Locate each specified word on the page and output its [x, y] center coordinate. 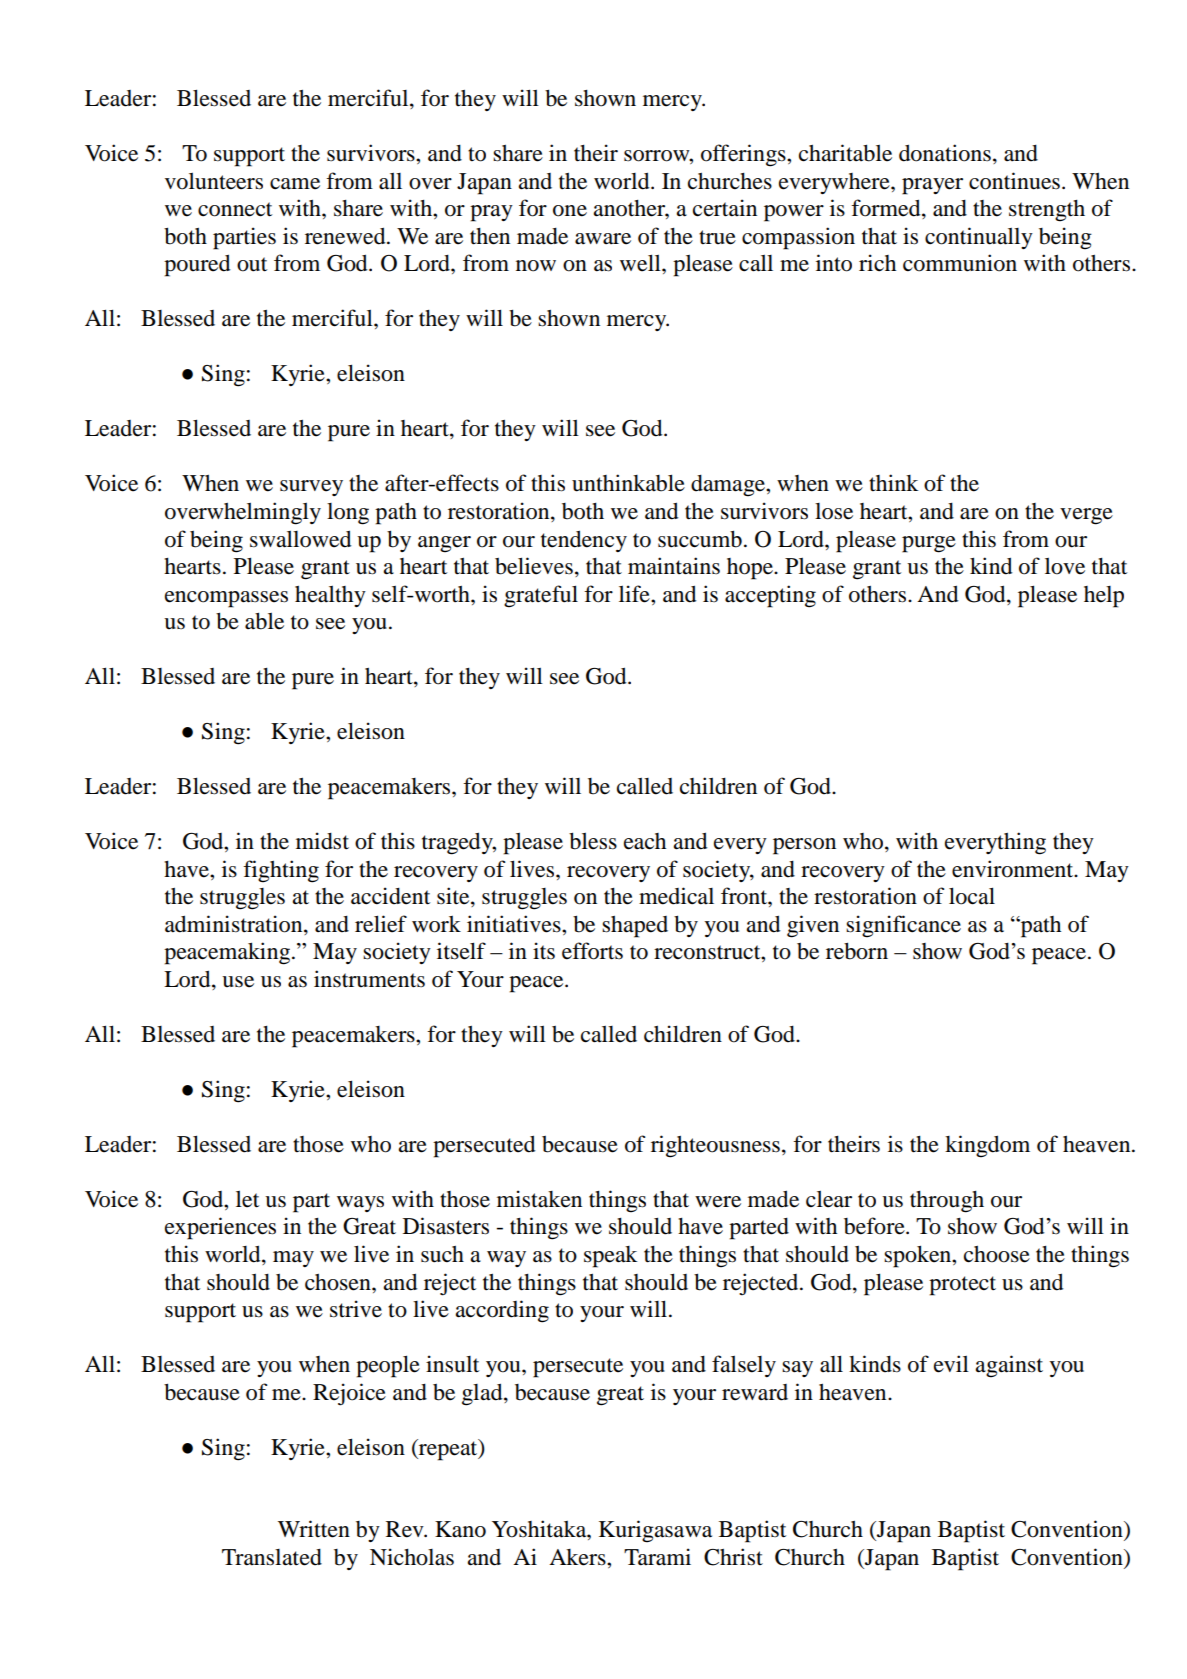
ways [360, 1204]
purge [929, 544]
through [947, 1202]
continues [1014, 181]
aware [603, 239]
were [718, 1202]
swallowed [300, 539]
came [295, 184]
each [645, 841]
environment [1014, 869]
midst [322, 841]
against [1009, 1366]
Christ [733, 1557]
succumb [700, 539]
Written [314, 1529]
